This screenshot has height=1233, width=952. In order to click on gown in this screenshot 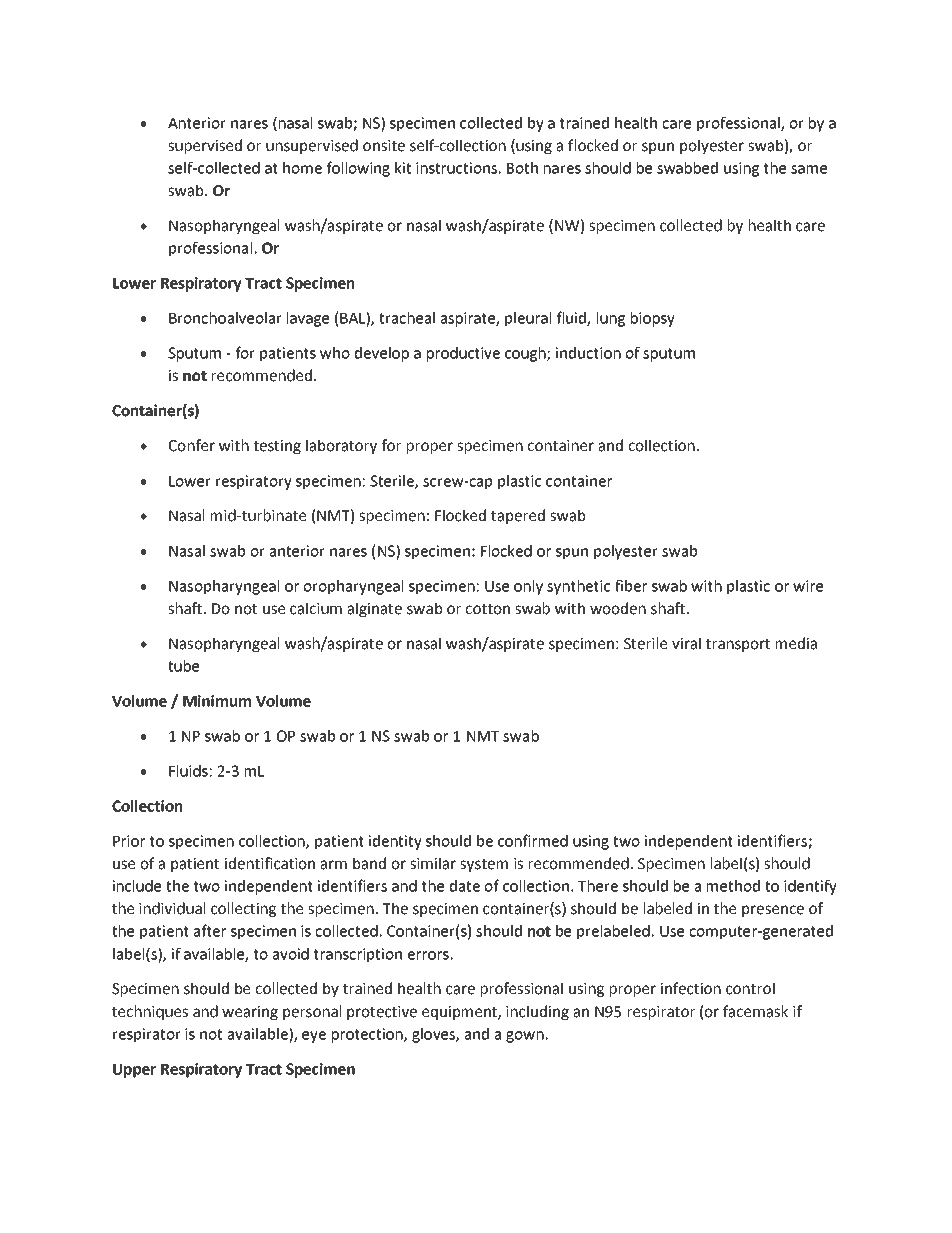, I will do `click(525, 1037)`.
